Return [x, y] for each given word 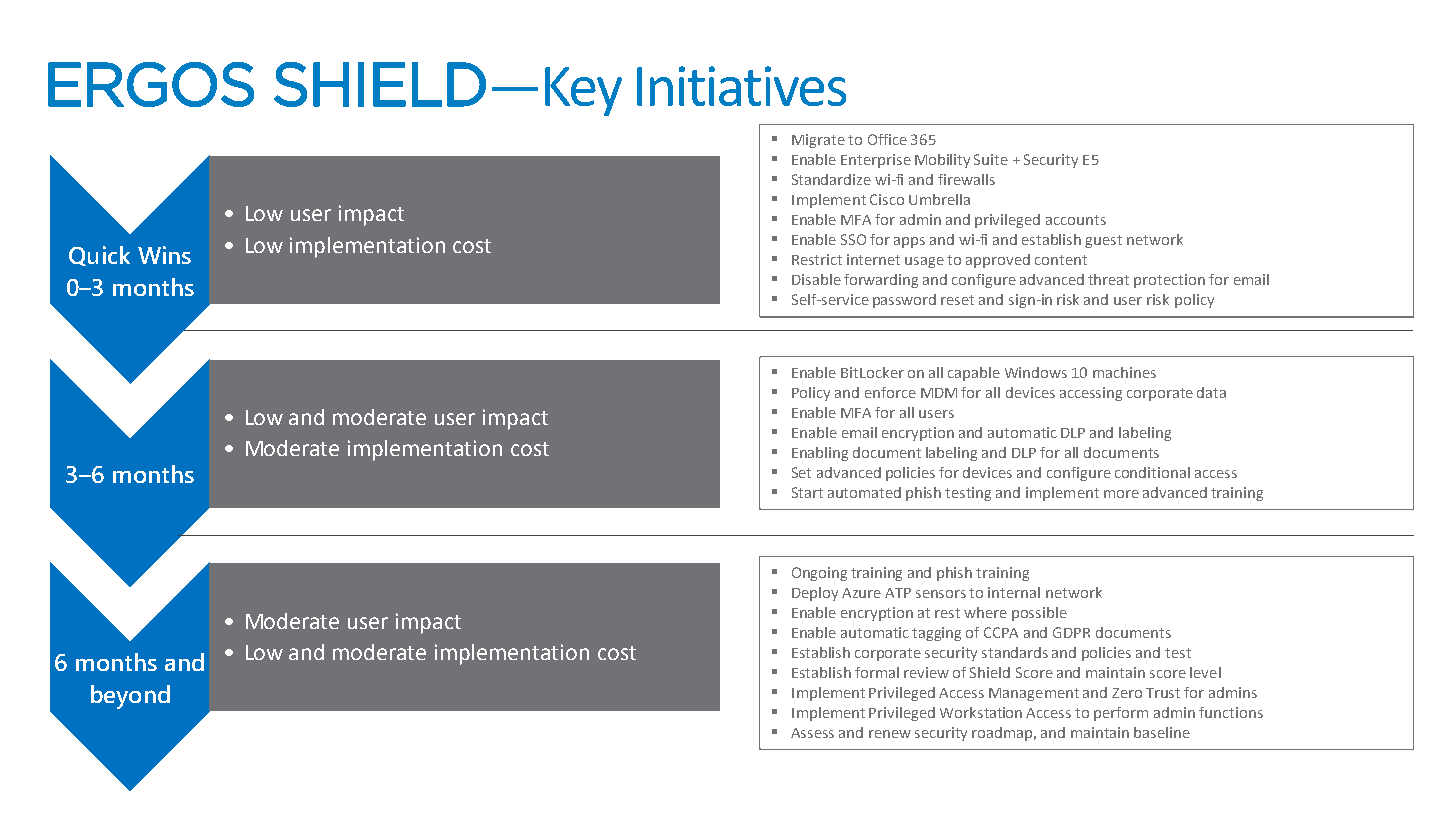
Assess [812, 733]
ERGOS [151, 84]
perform [1121, 714]
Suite [991, 159]
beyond [130, 697]
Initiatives [741, 86]
